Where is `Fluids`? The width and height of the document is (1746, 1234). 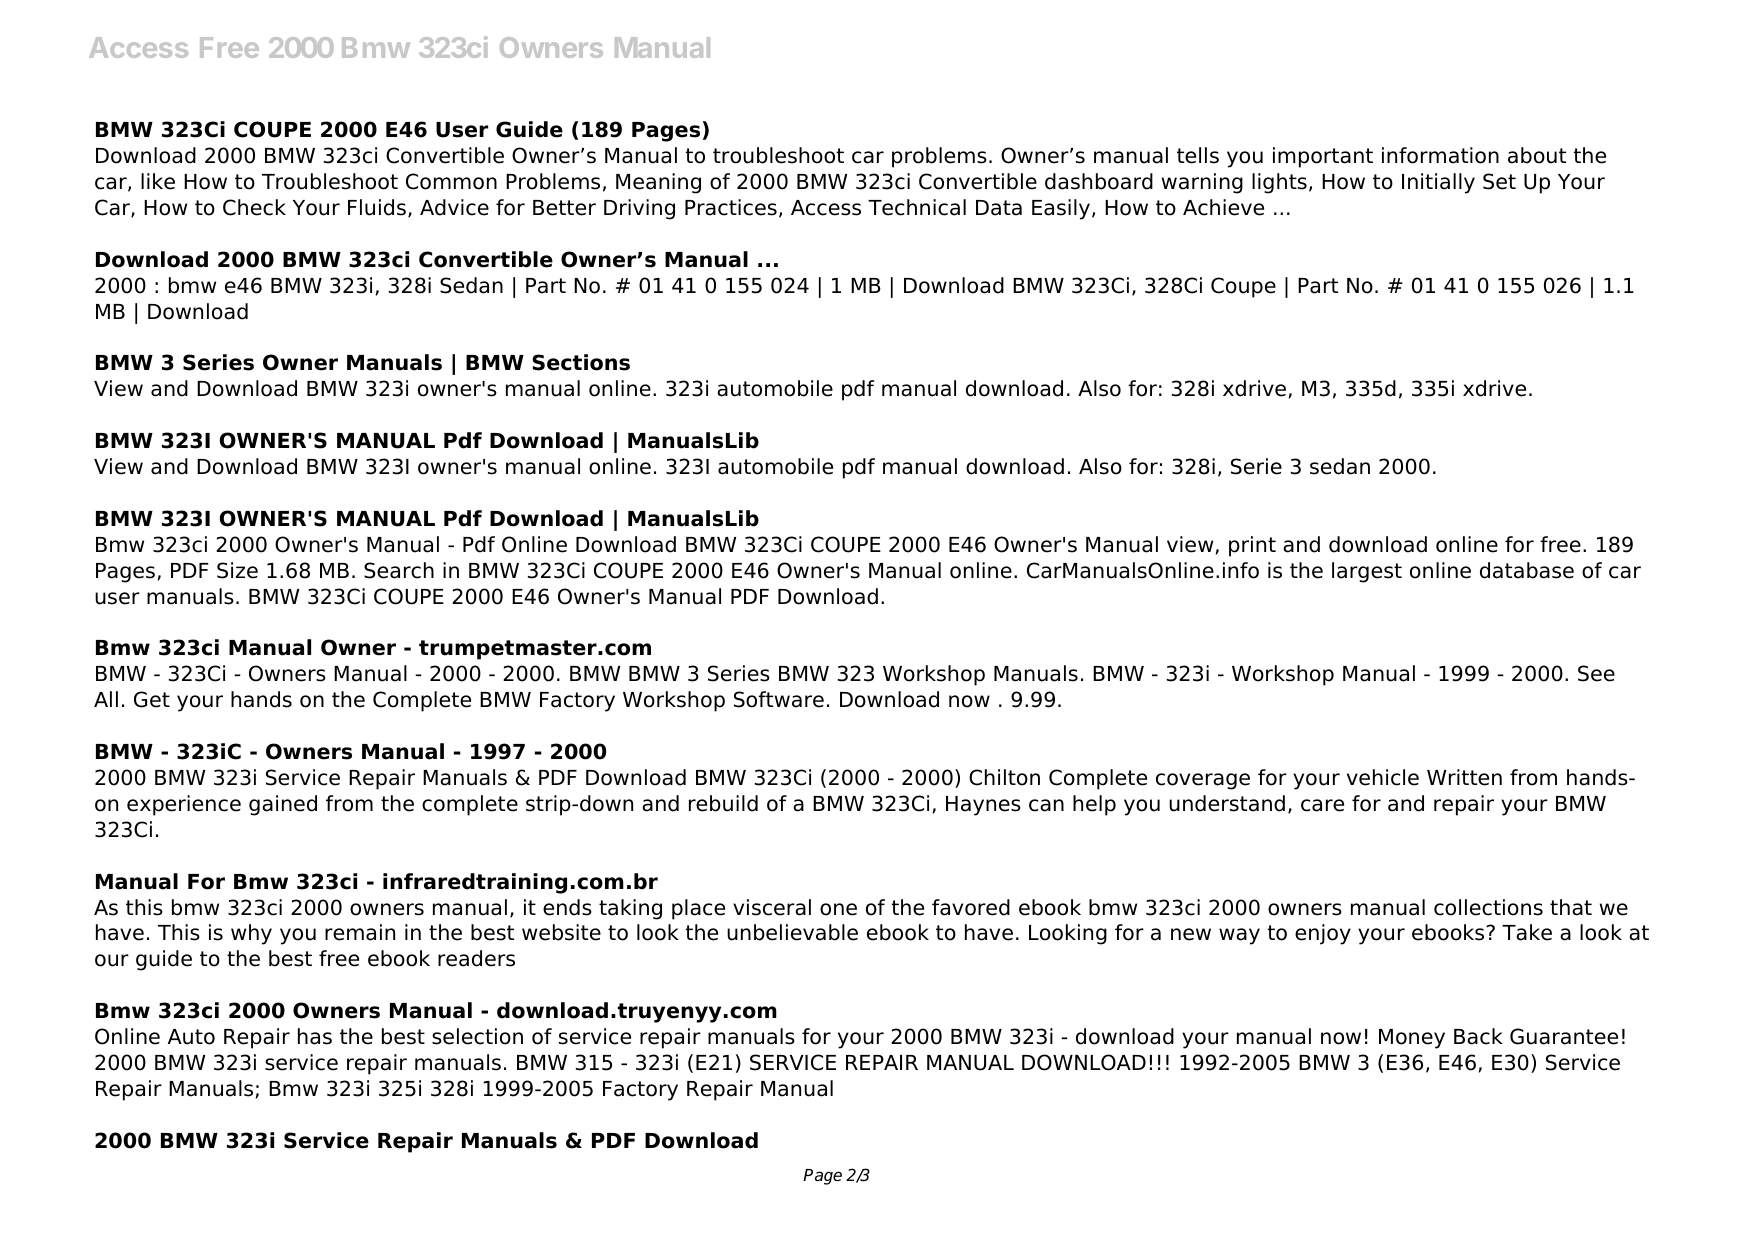
Fluids is located at coordinates (377, 207).
